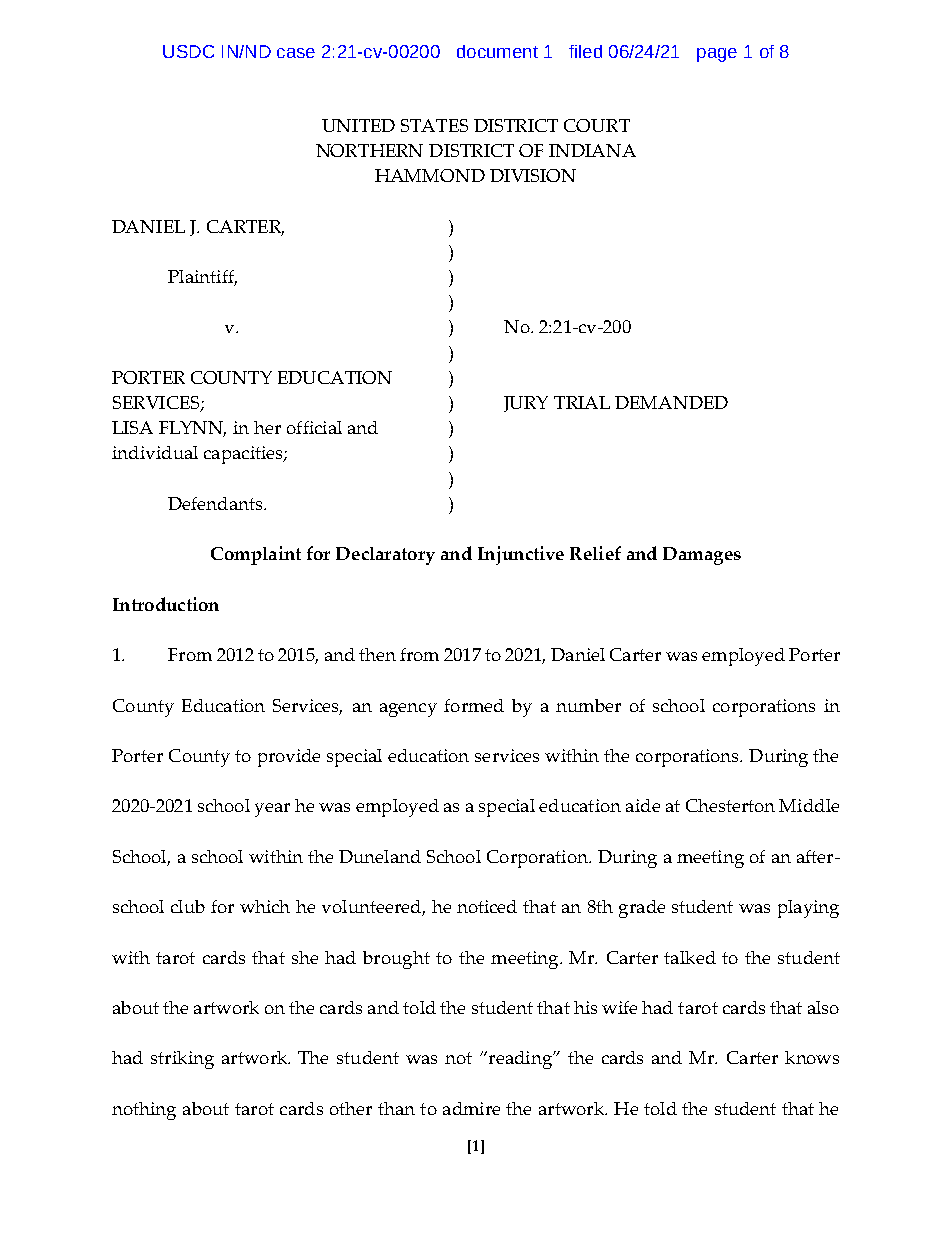 This screenshot has width=952, height=1233. I want to click on playing, so click(808, 909).
